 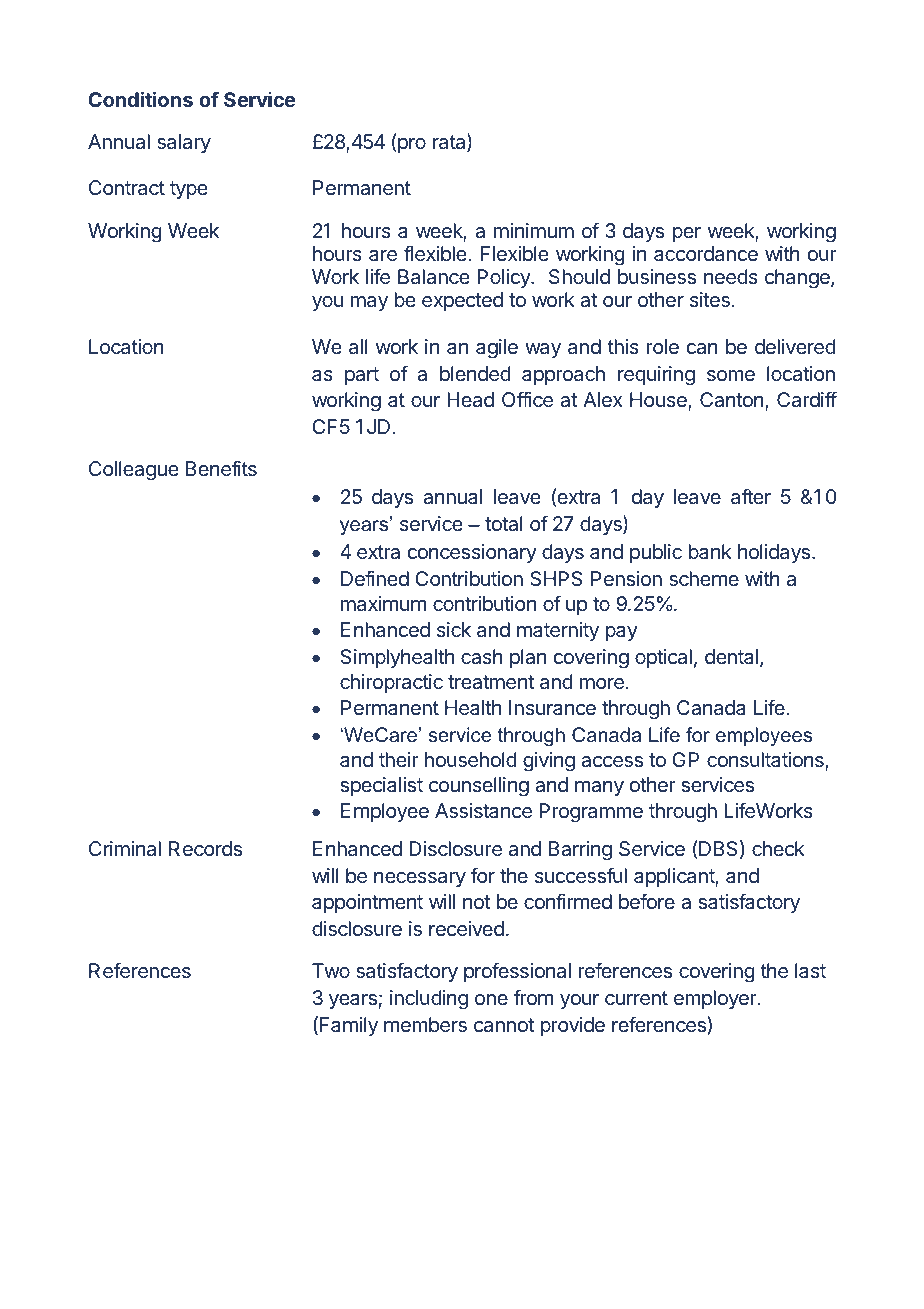 I want to click on Benefits, so click(x=221, y=468).
